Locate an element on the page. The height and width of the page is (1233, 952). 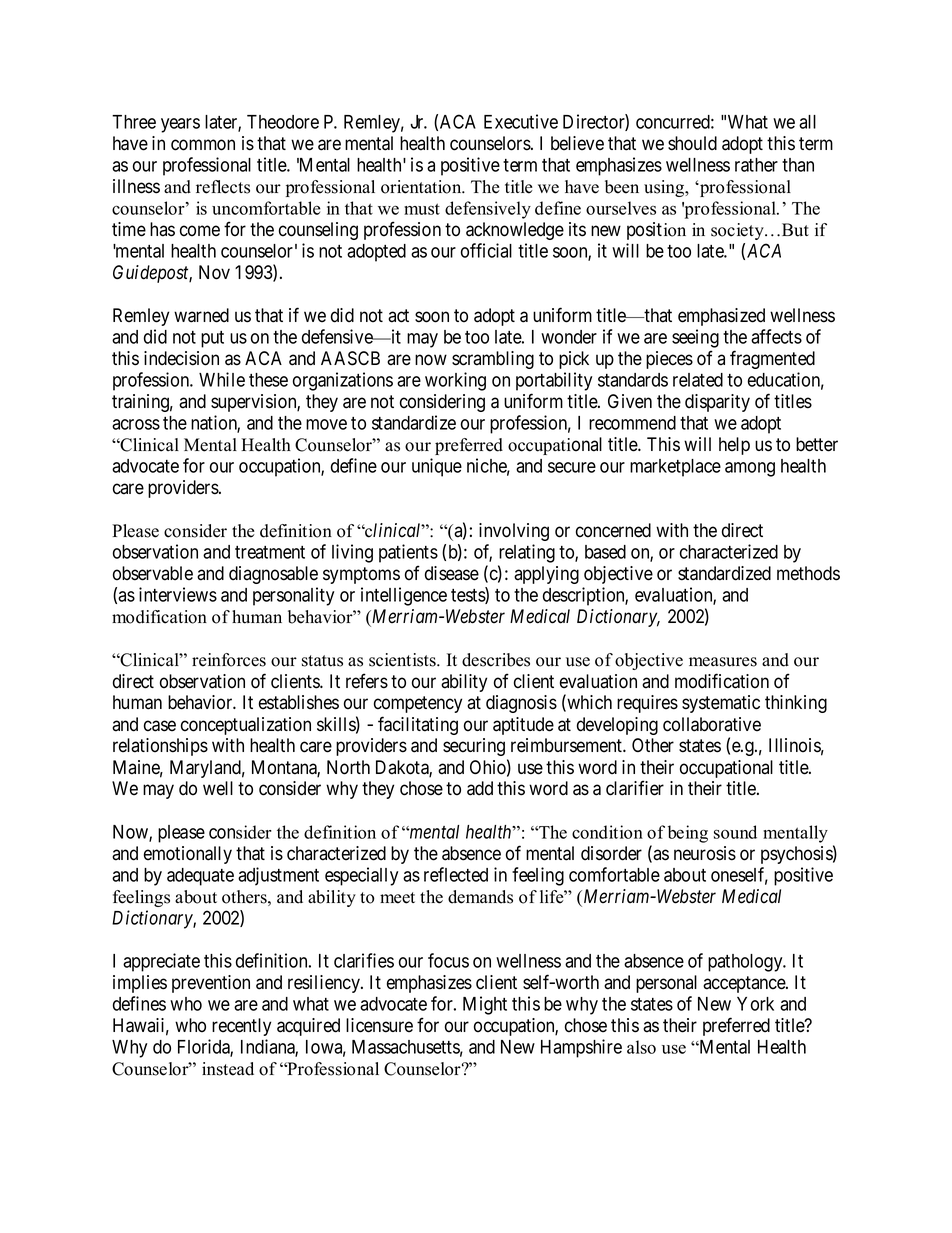
common is located at coordinates (203, 145).
